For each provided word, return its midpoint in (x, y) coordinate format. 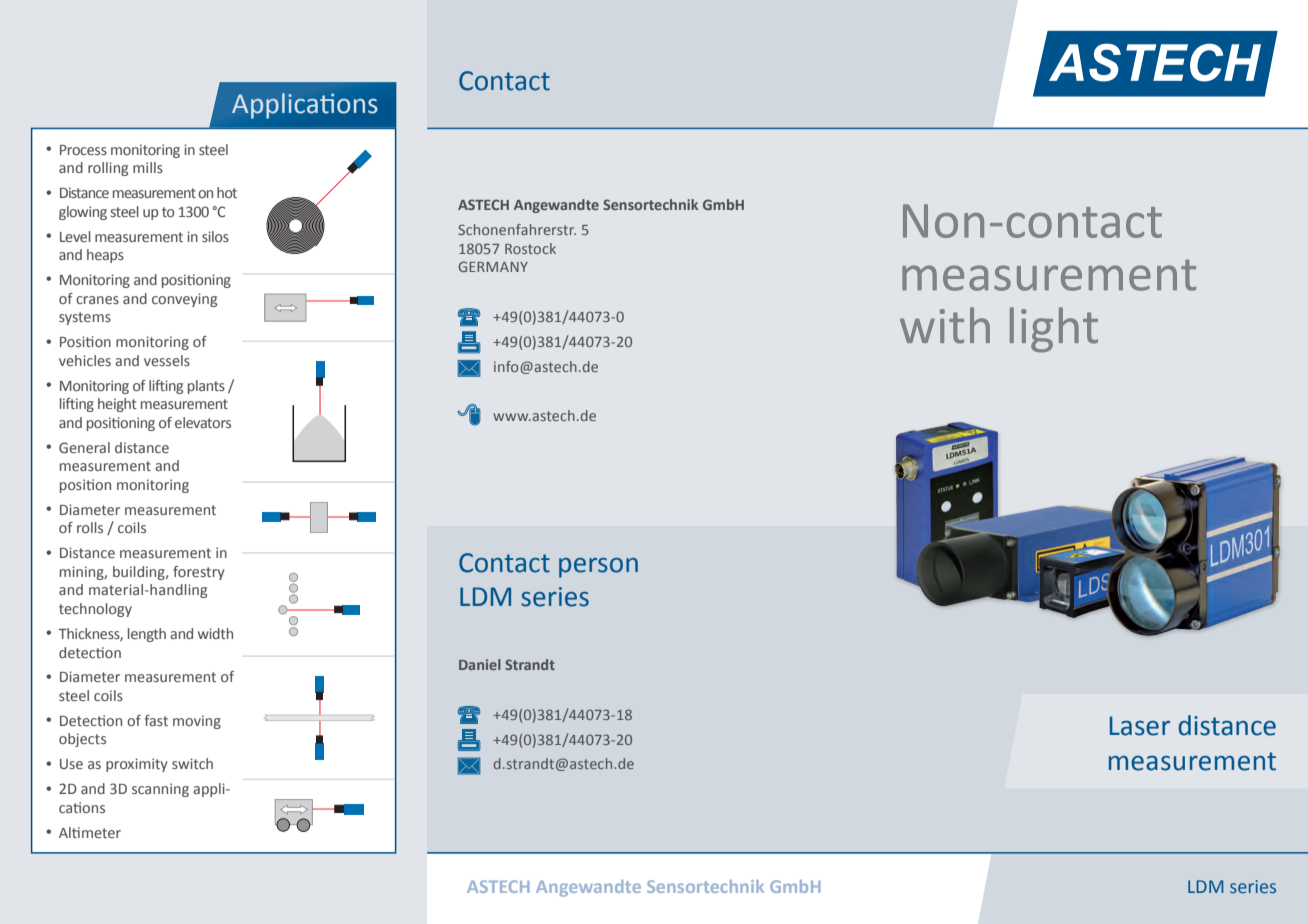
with (945, 325)
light (1054, 330)
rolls (90, 527)
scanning (160, 790)
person (598, 568)
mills (148, 167)
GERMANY (493, 266)
